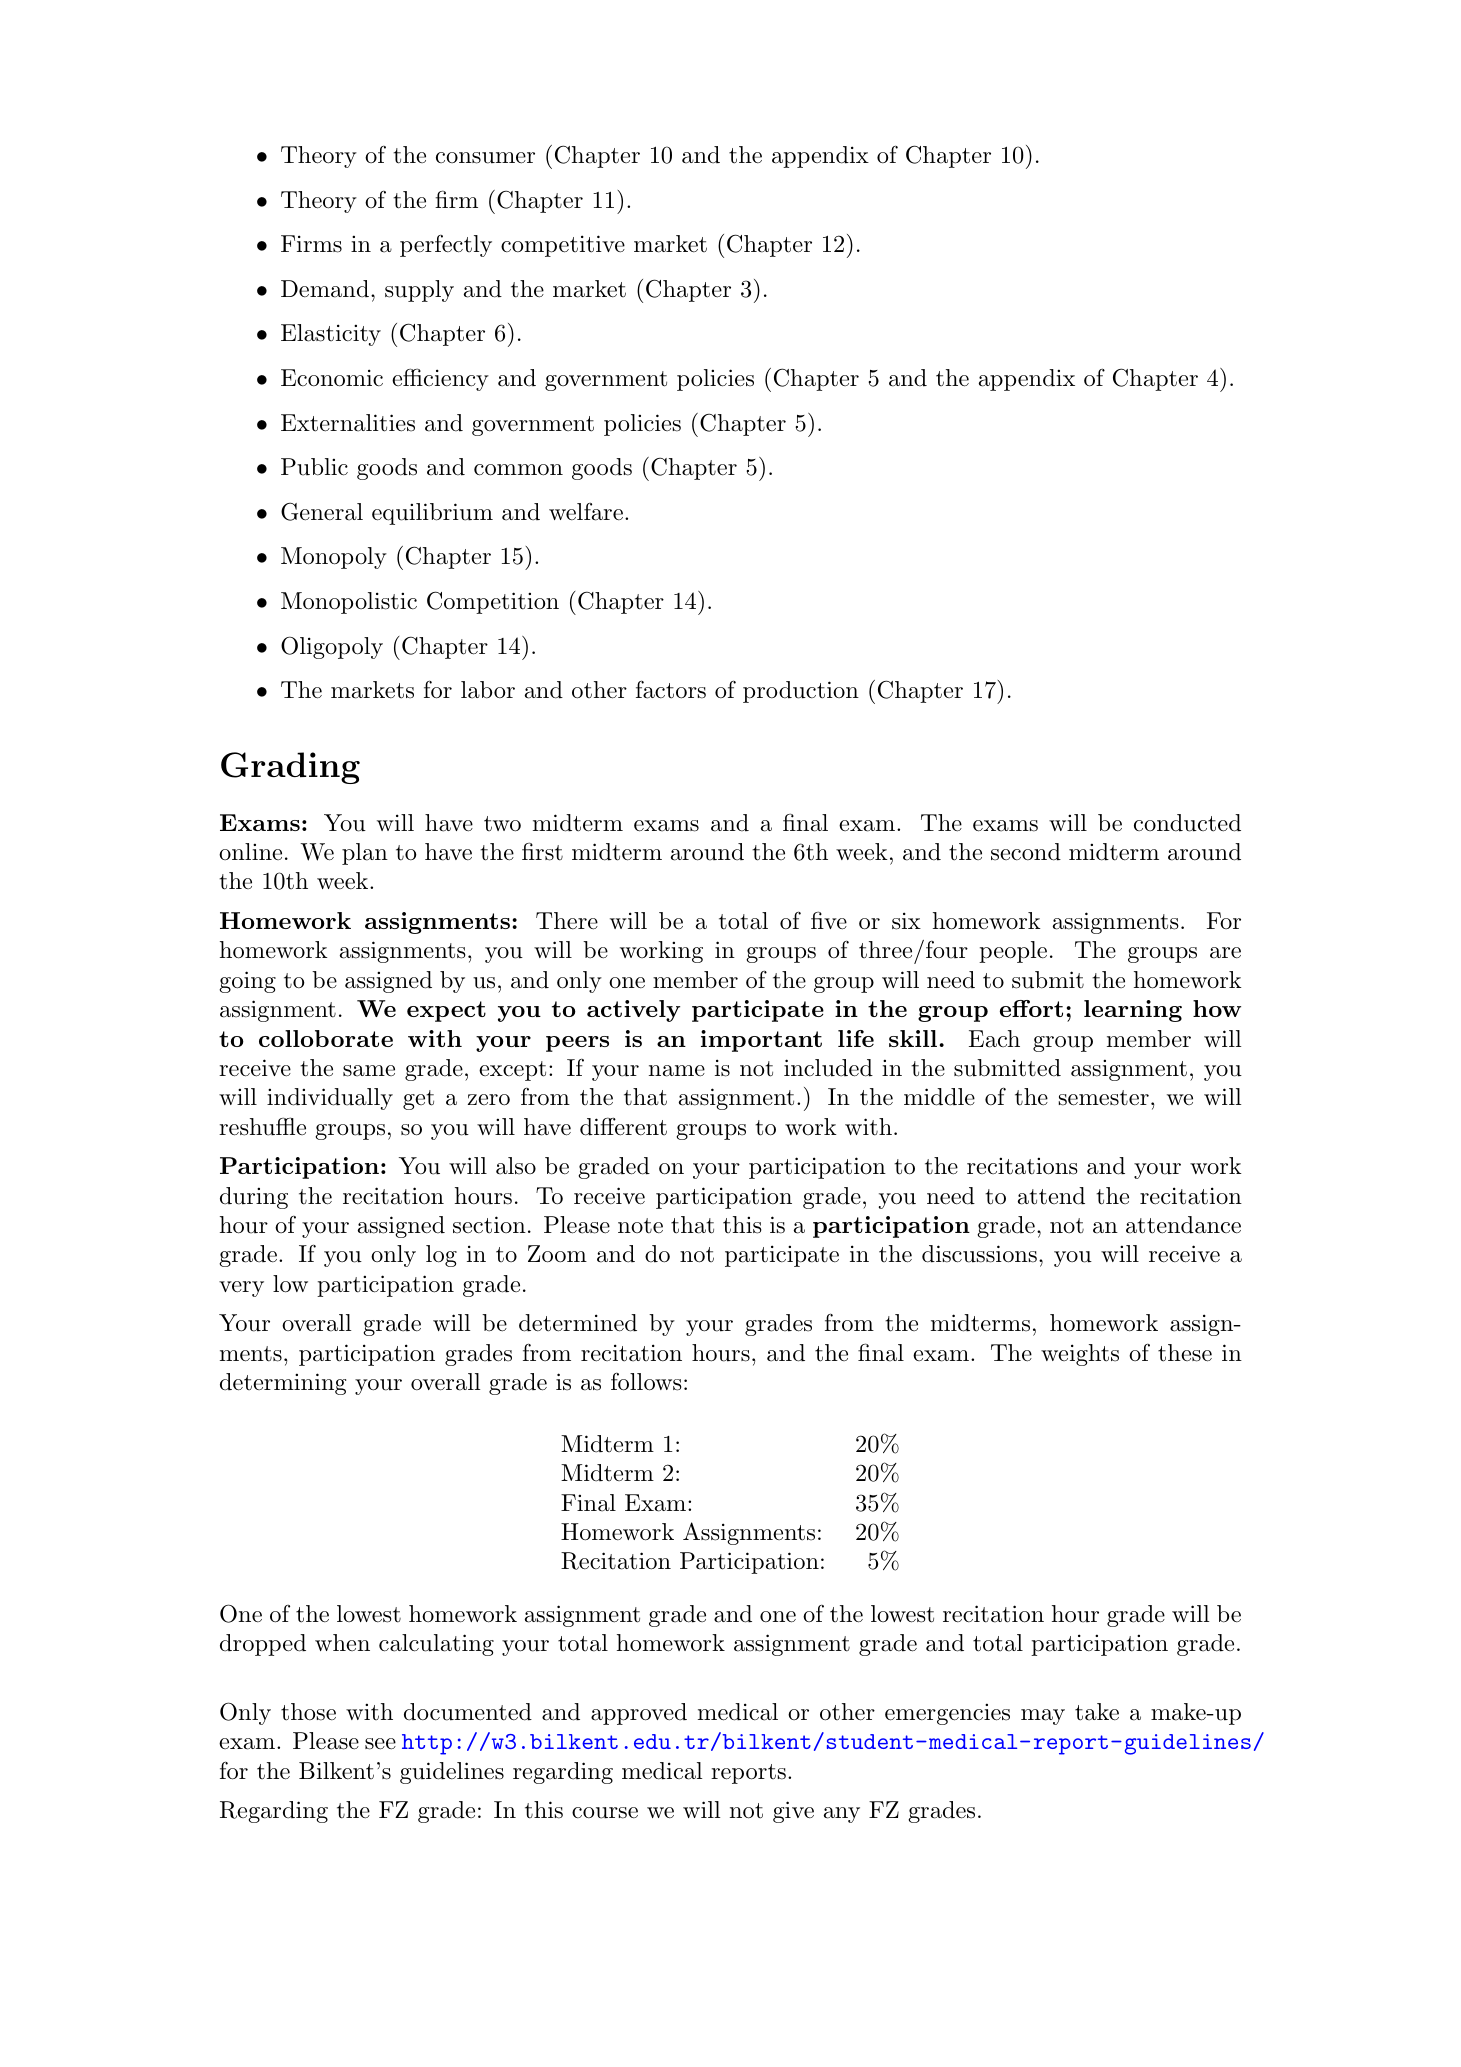 The image size is (1461, 2067). What do you see at coordinates (380, 1744) in the screenshot?
I see `see` at bounding box center [380, 1744].
